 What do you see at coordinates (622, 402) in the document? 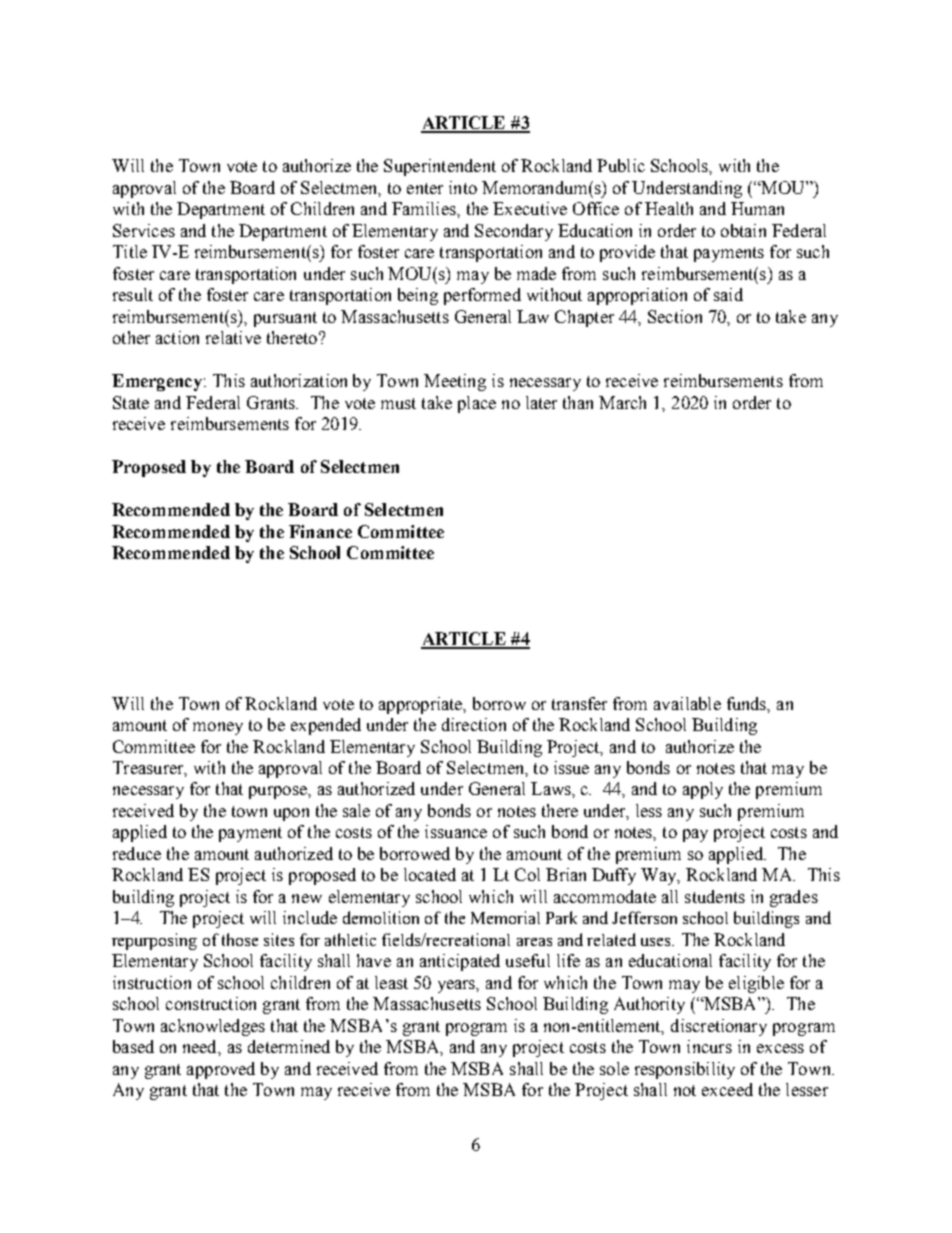
I see `March` at bounding box center [622, 402].
